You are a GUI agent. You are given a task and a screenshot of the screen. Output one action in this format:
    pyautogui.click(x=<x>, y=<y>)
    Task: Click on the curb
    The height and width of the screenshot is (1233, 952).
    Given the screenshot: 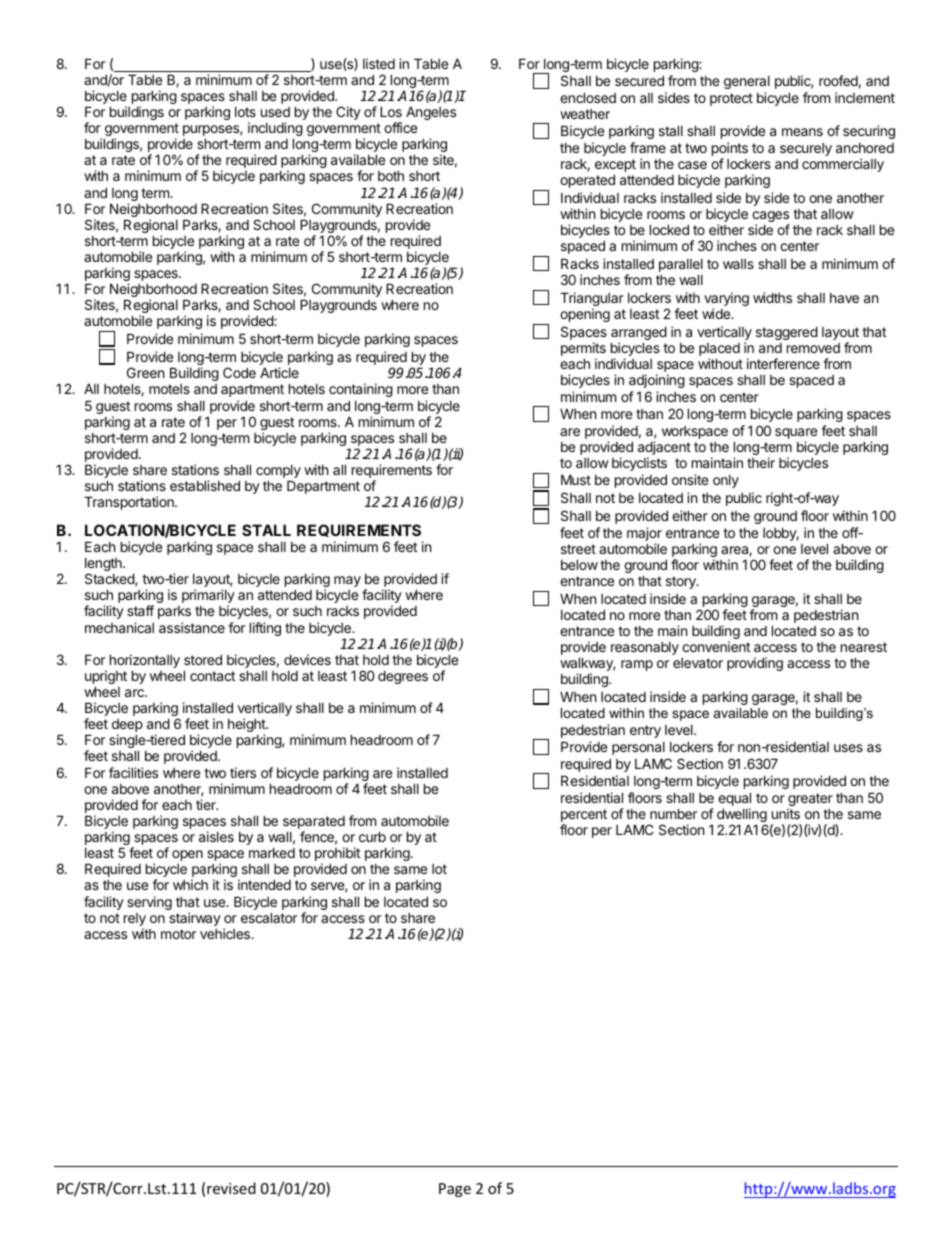 What is the action you would take?
    pyautogui.click(x=372, y=836)
